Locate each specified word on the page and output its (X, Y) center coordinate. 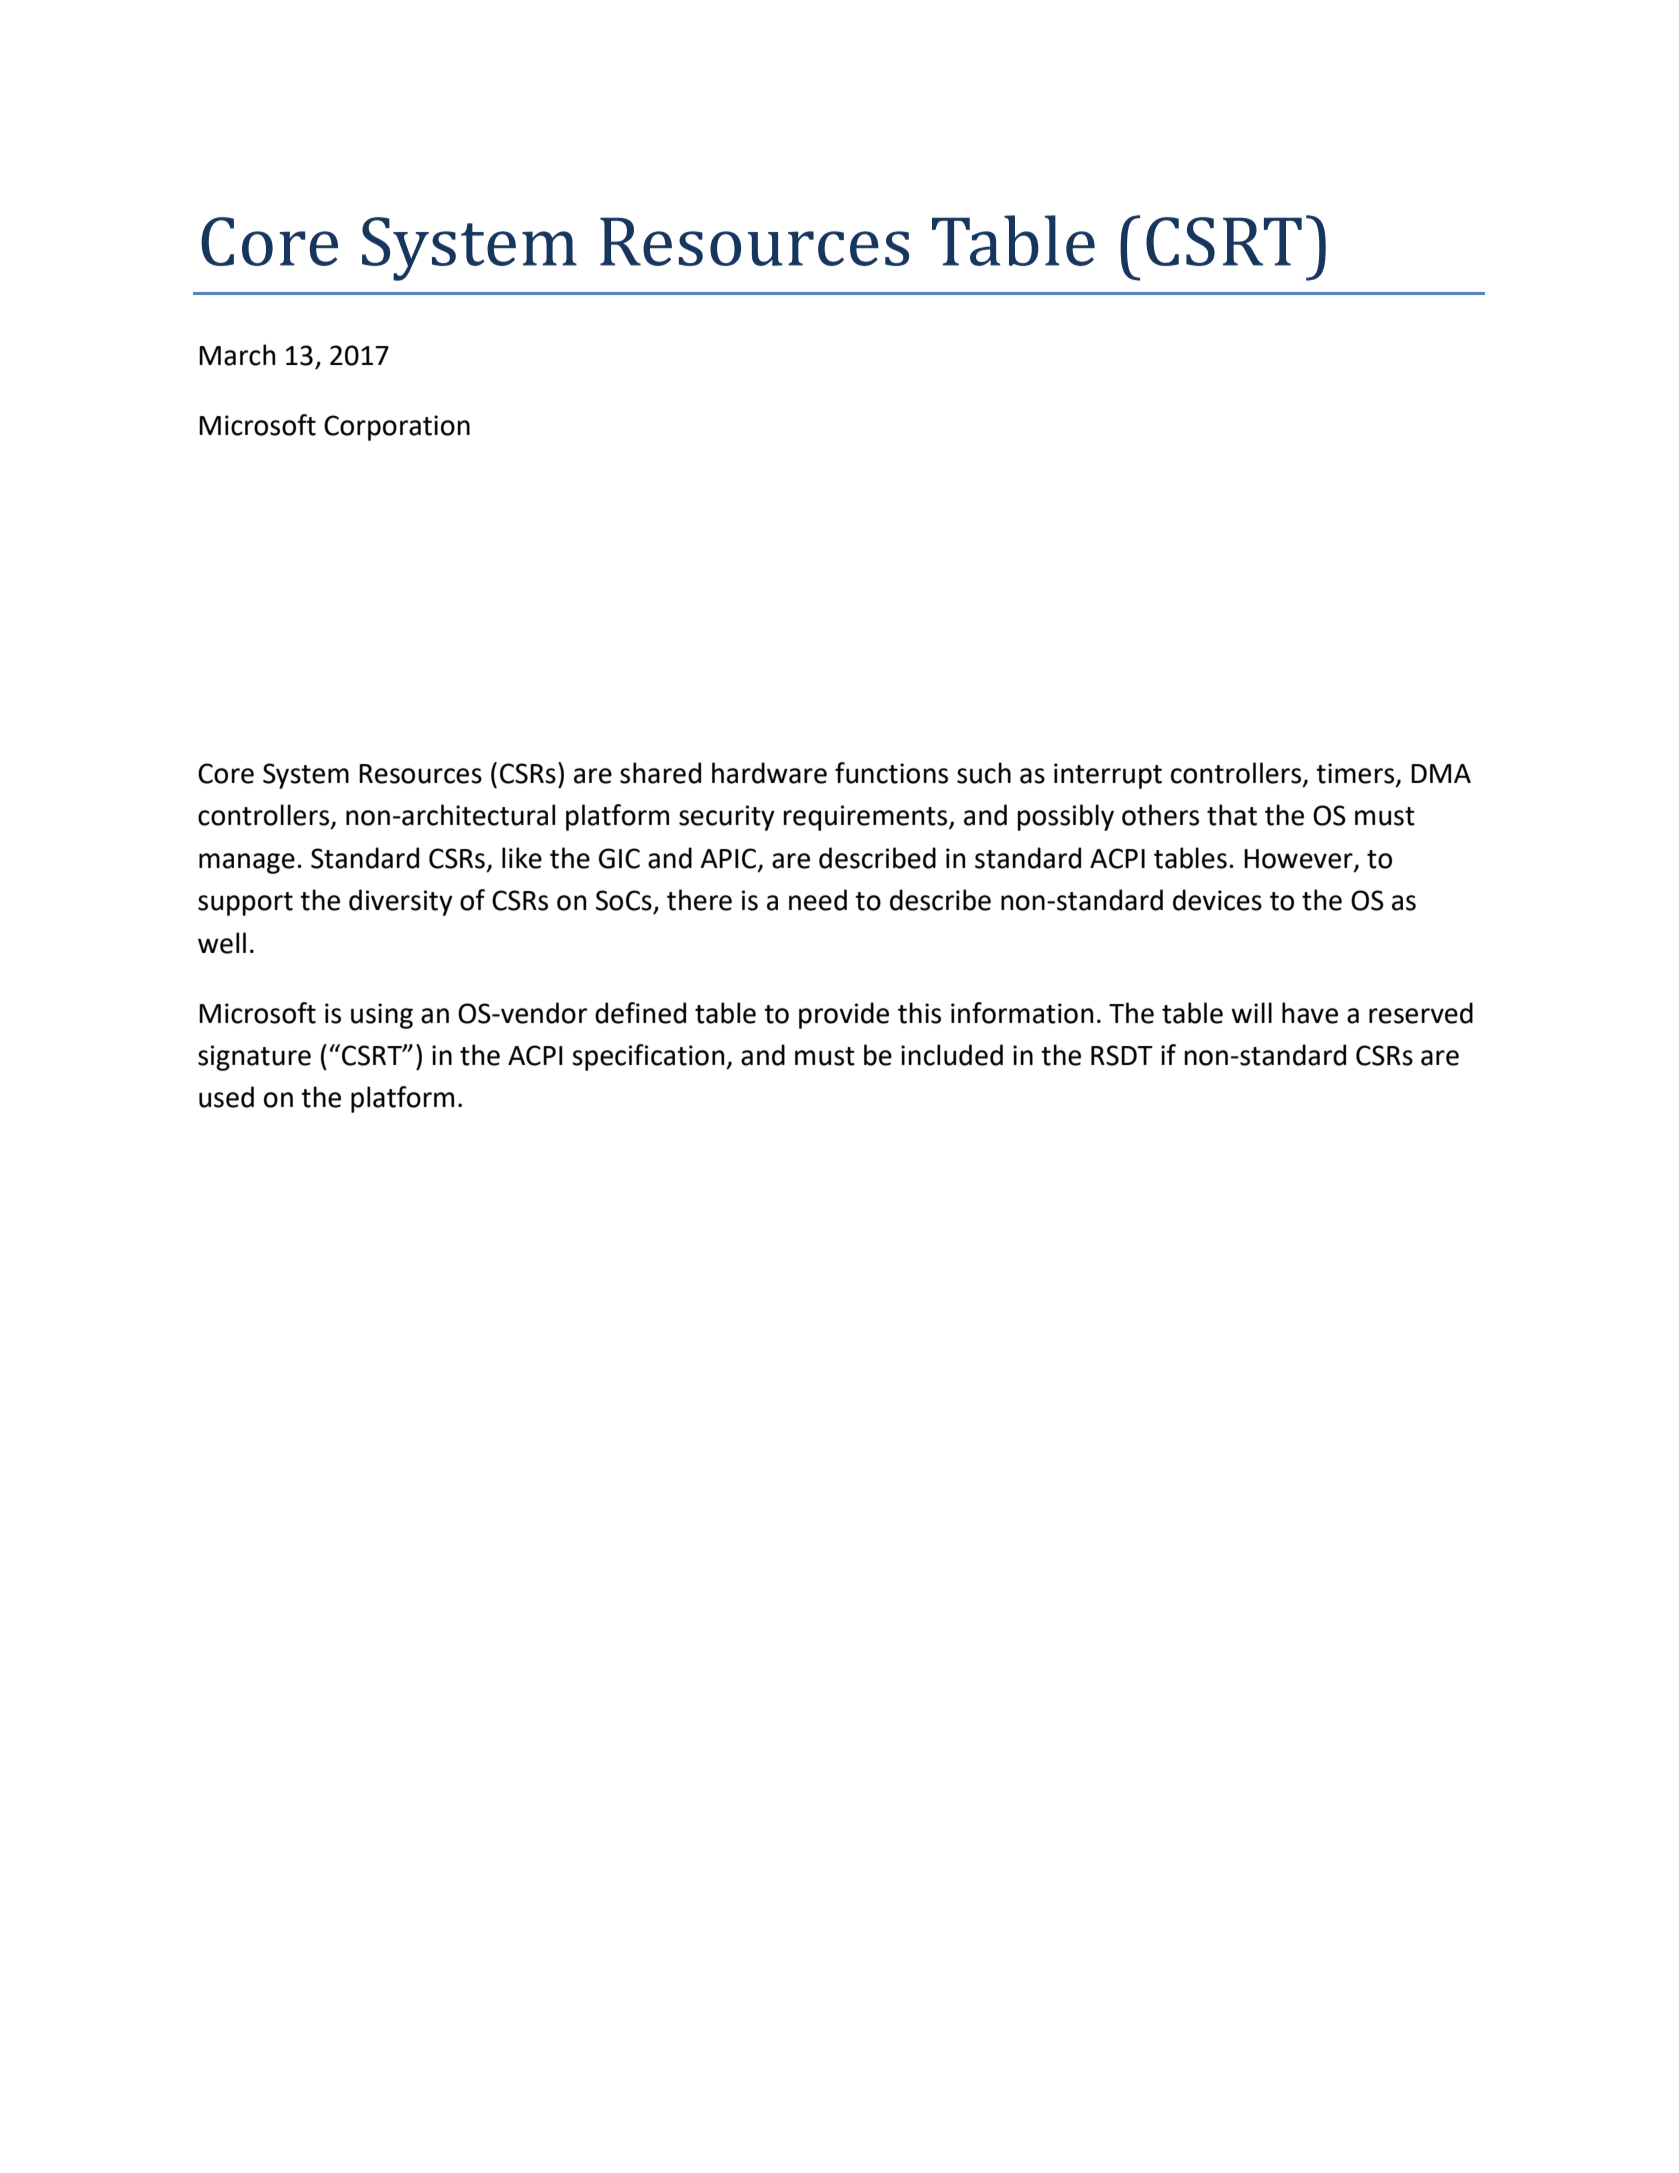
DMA (1441, 773)
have (1310, 1013)
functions (891, 773)
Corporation (397, 428)
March (237, 355)
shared (660, 773)
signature (254, 1058)
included (952, 1055)
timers (1355, 773)
